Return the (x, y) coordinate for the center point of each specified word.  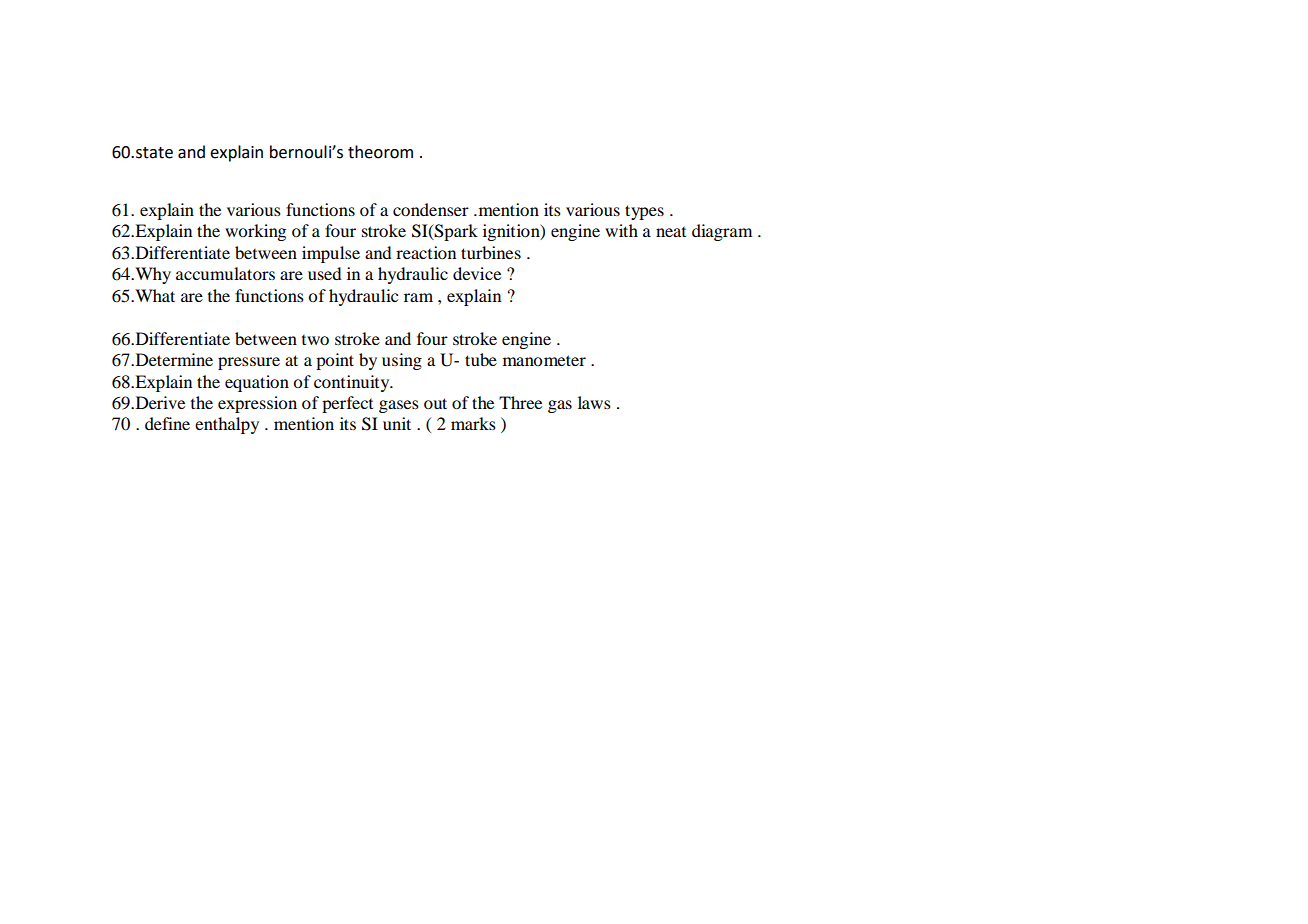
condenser (431, 209)
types (644, 212)
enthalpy (227, 425)
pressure (249, 363)
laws (594, 402)
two (315, 340)
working (255, 232)
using (402, 361)
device (477, 273)
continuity (353, 383)
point (335, 361)
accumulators (225, 273)
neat (671, 232)
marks (473, 423)
